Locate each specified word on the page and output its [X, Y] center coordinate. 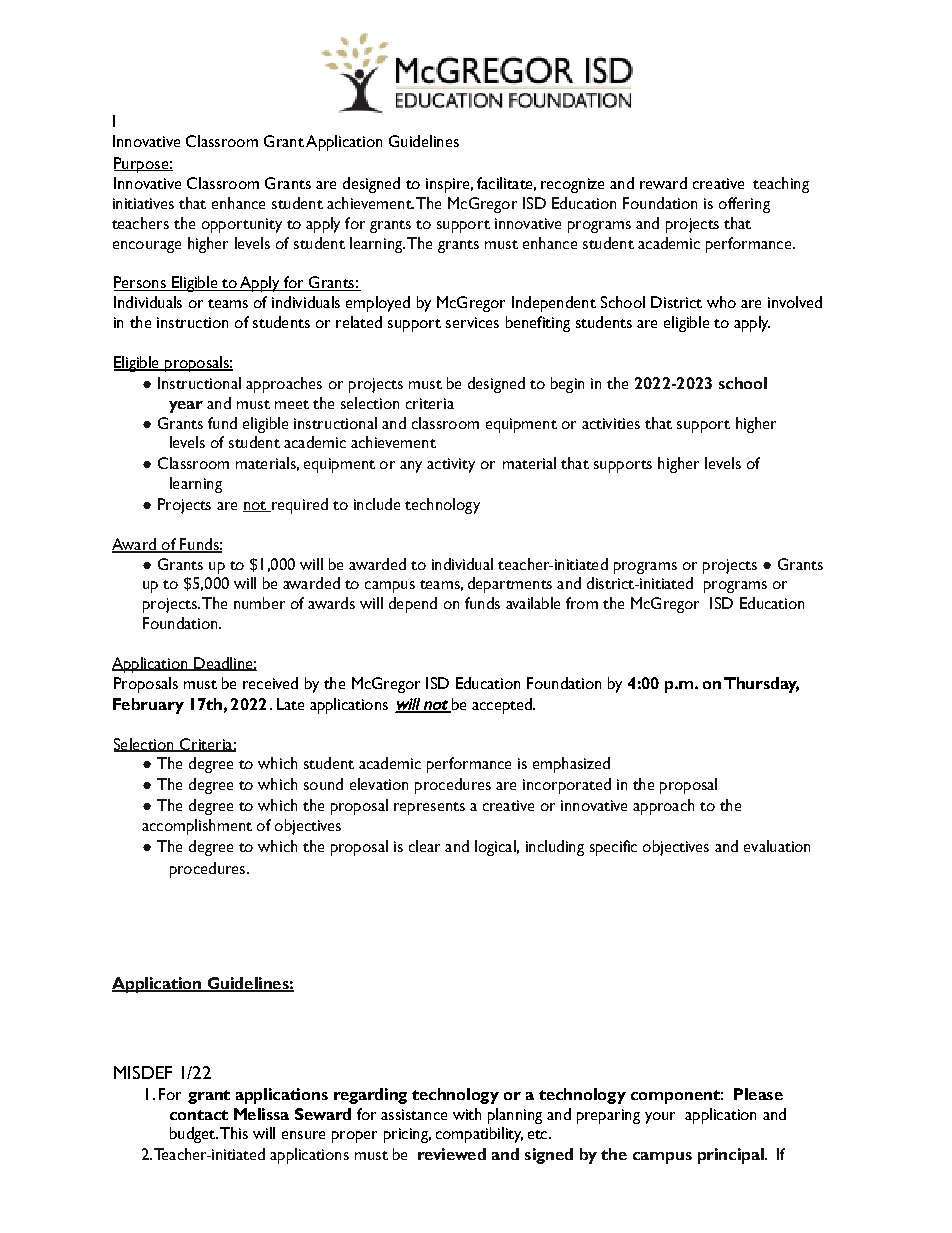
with [467, 1114]
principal [732, 1156]
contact [199, 1115]
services [472, 322]
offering [744, 205]
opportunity [242, 225]
